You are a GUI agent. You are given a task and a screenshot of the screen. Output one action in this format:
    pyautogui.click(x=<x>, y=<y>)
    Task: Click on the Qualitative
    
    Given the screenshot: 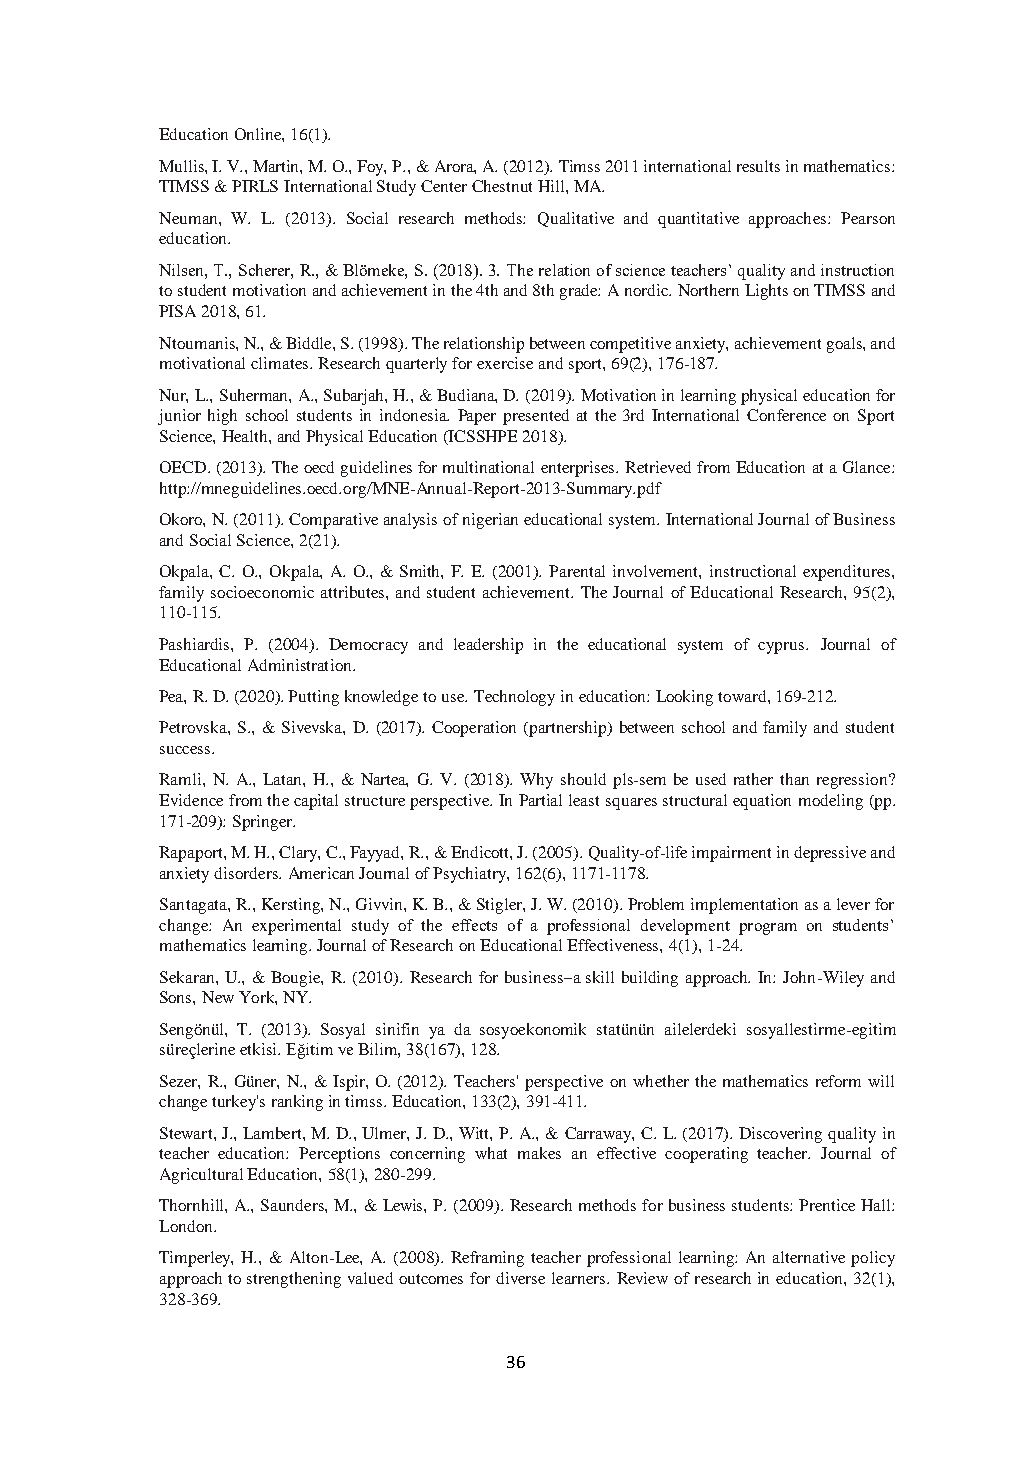 What is the action you would take?
    pyautogui.click(x=576, y=219)
